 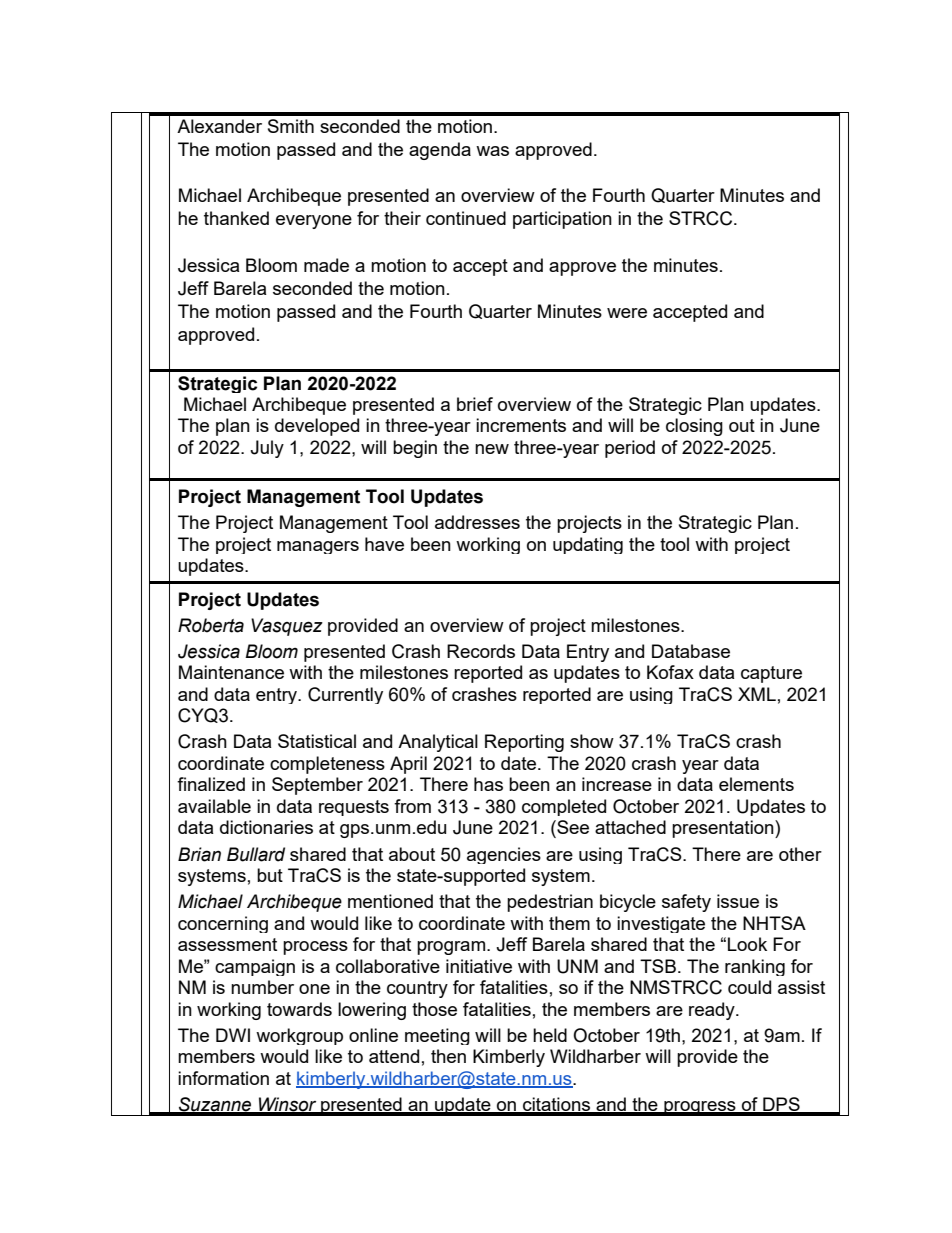 What do you see at coordinates (317, 427) in the image?
I see `developed` at bounding box center [317, 427].
